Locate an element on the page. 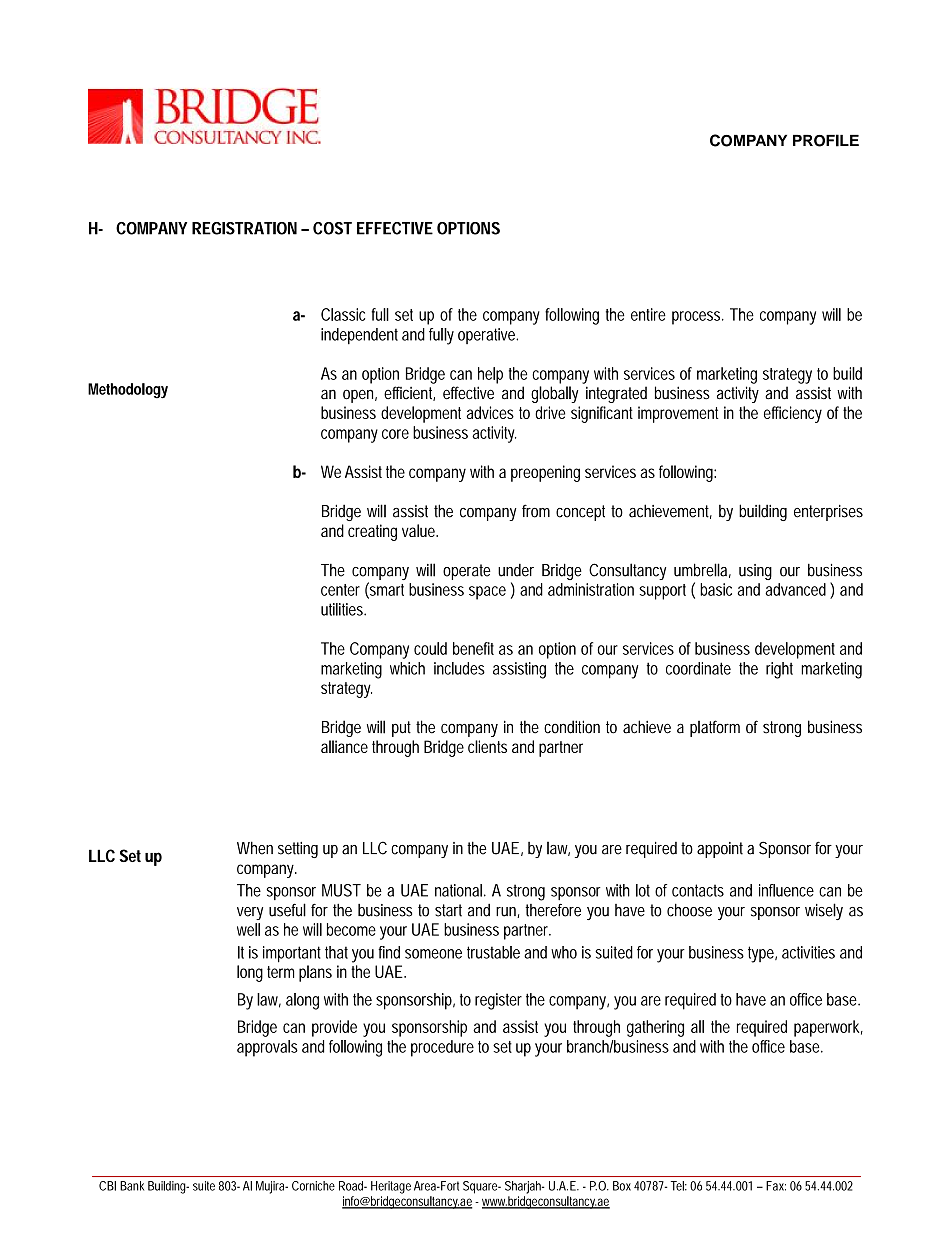 The width and height of the document is (952, 1233). Methodology is located at coordinates (128, 391).
